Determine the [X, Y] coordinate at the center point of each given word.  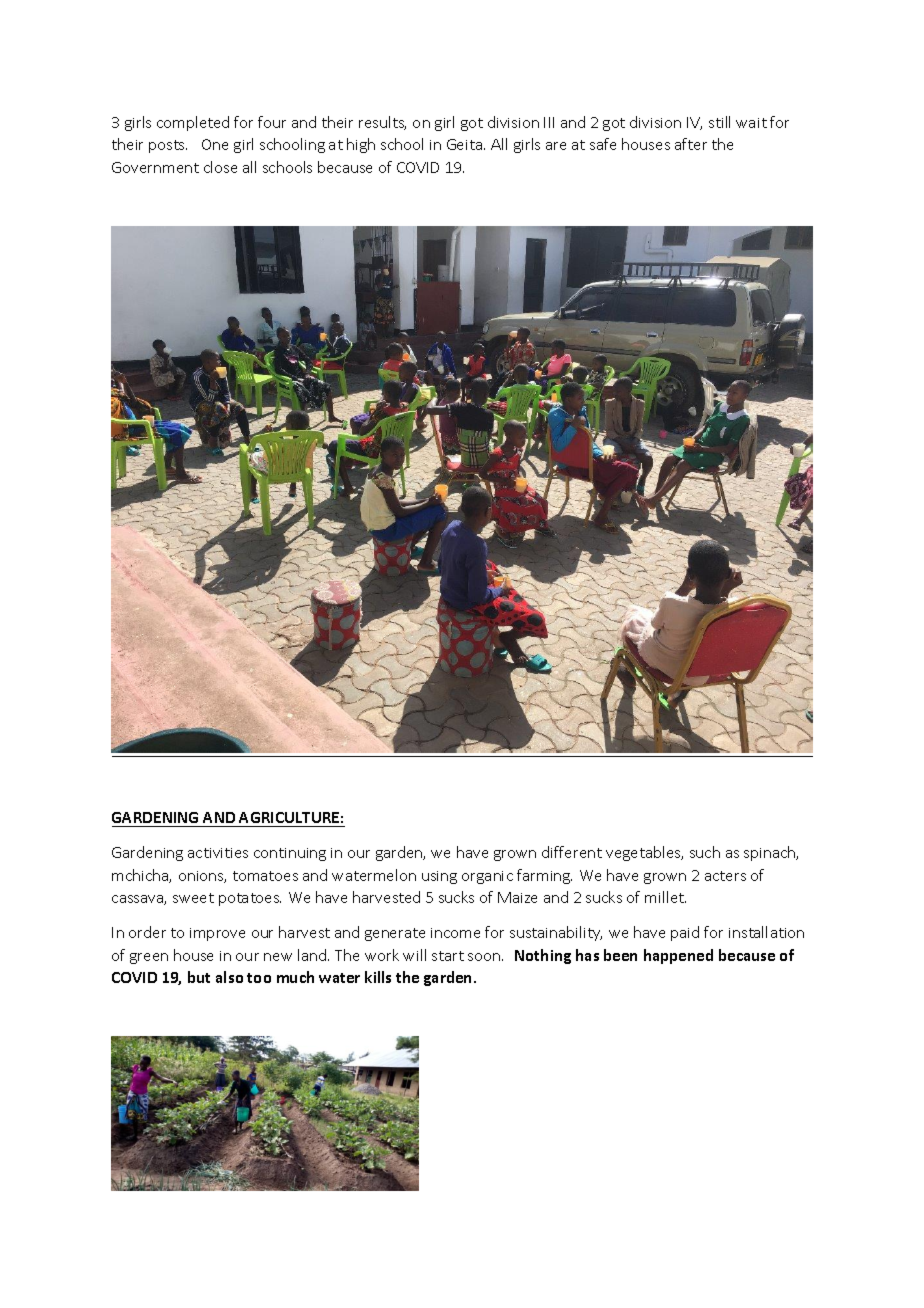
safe [603, 144]
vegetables [644, 853]
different [572, 852]
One [215, 144]
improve [217, 934]
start [448, 956]
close [220, 167]
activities [218, 853]
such [705, 852]
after [691, 144]
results [382, 123]
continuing [290, 854]
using [439, 877]
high [361, 145]
